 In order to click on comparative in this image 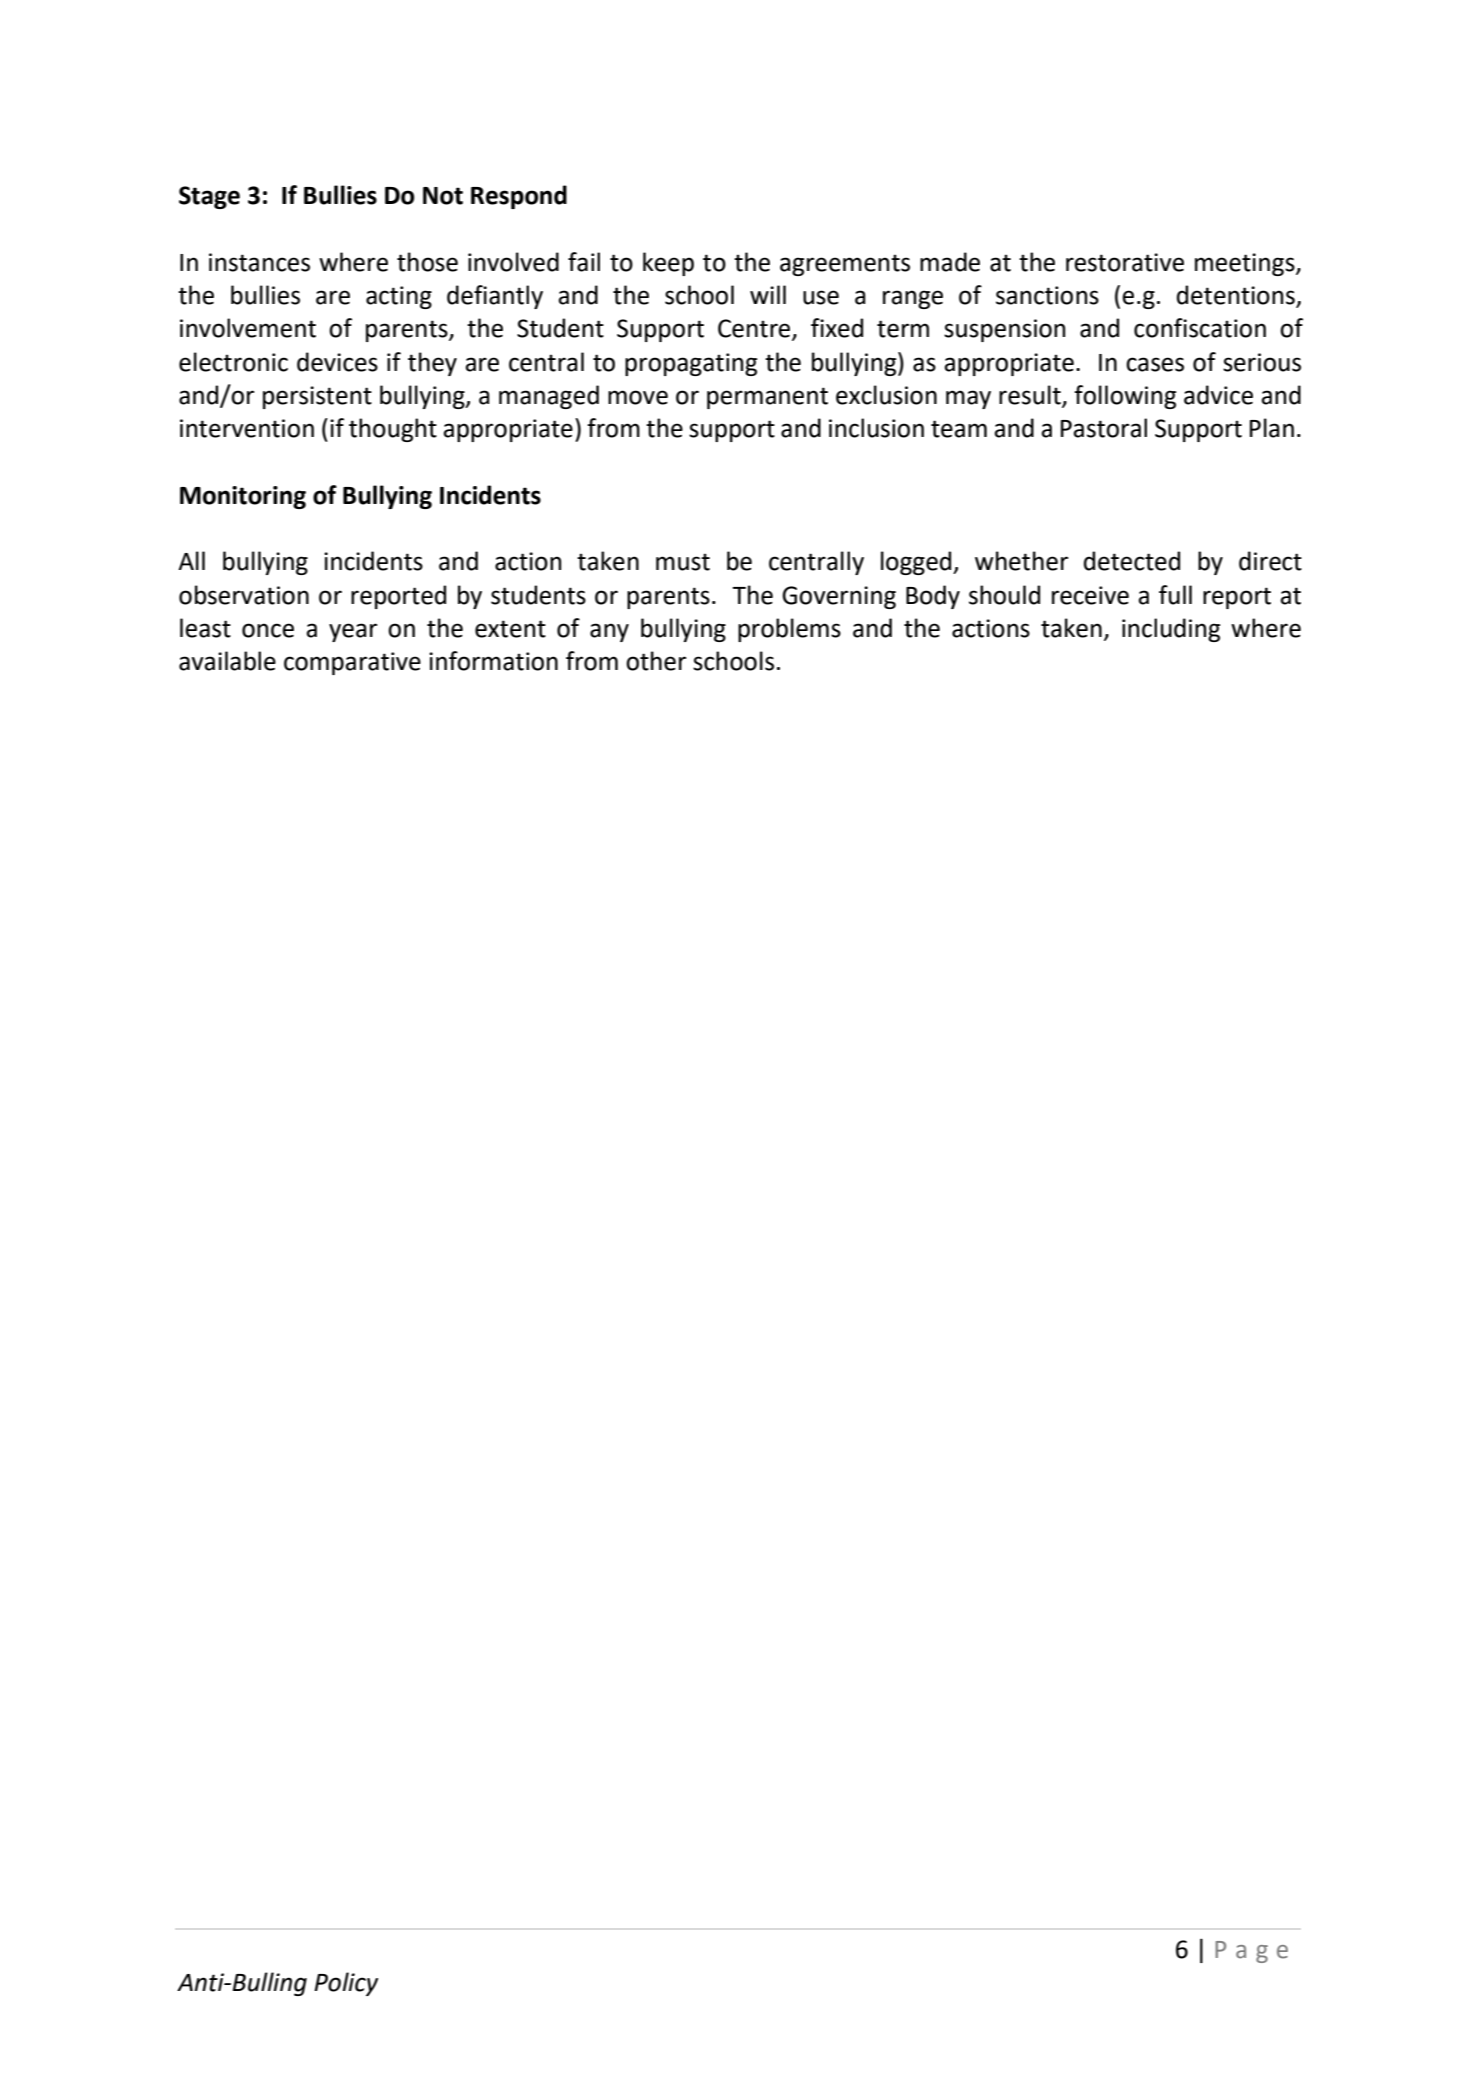, I will do `click(352, 663)`.
